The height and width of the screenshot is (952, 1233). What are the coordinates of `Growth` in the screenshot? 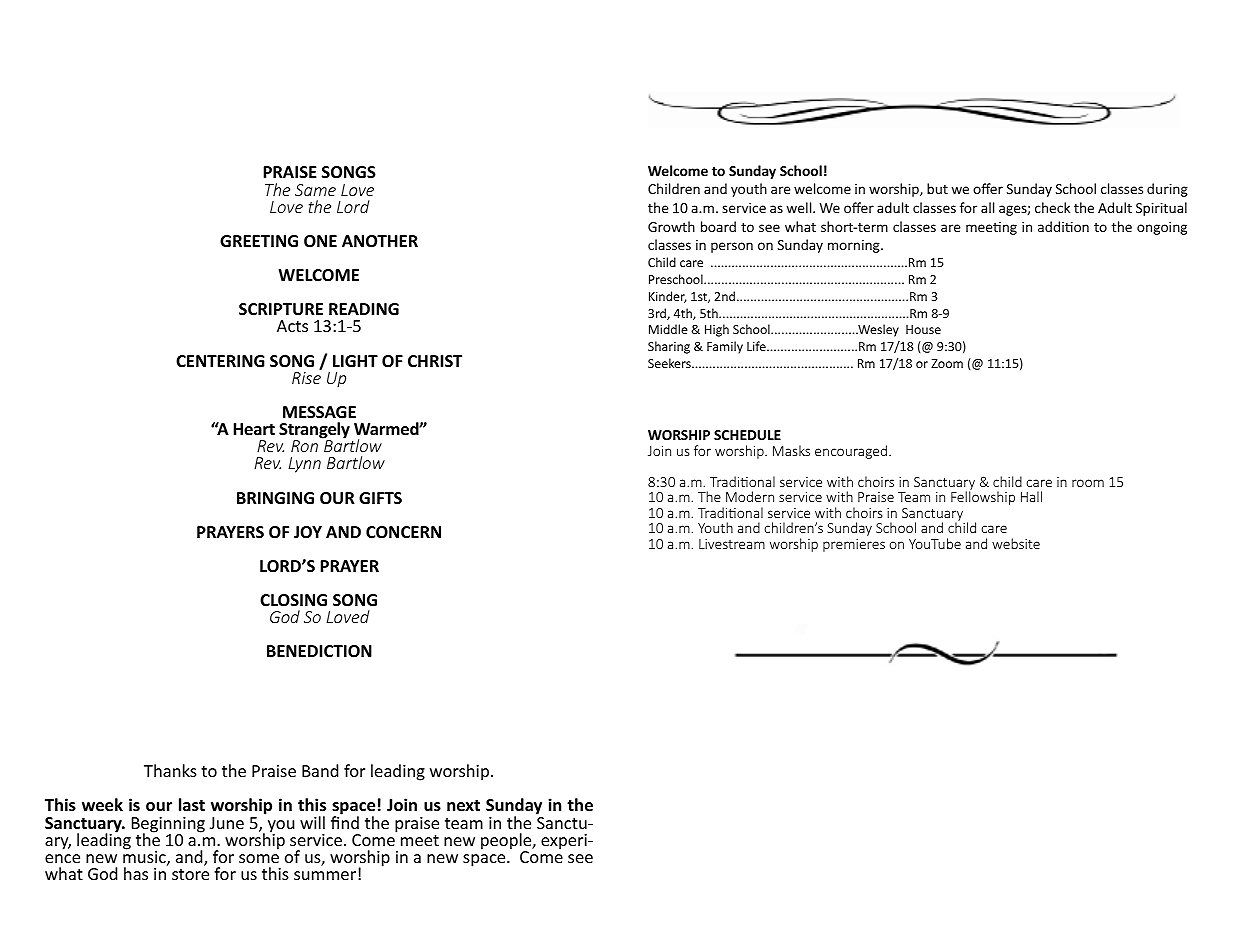 It's located at (671, 226).
